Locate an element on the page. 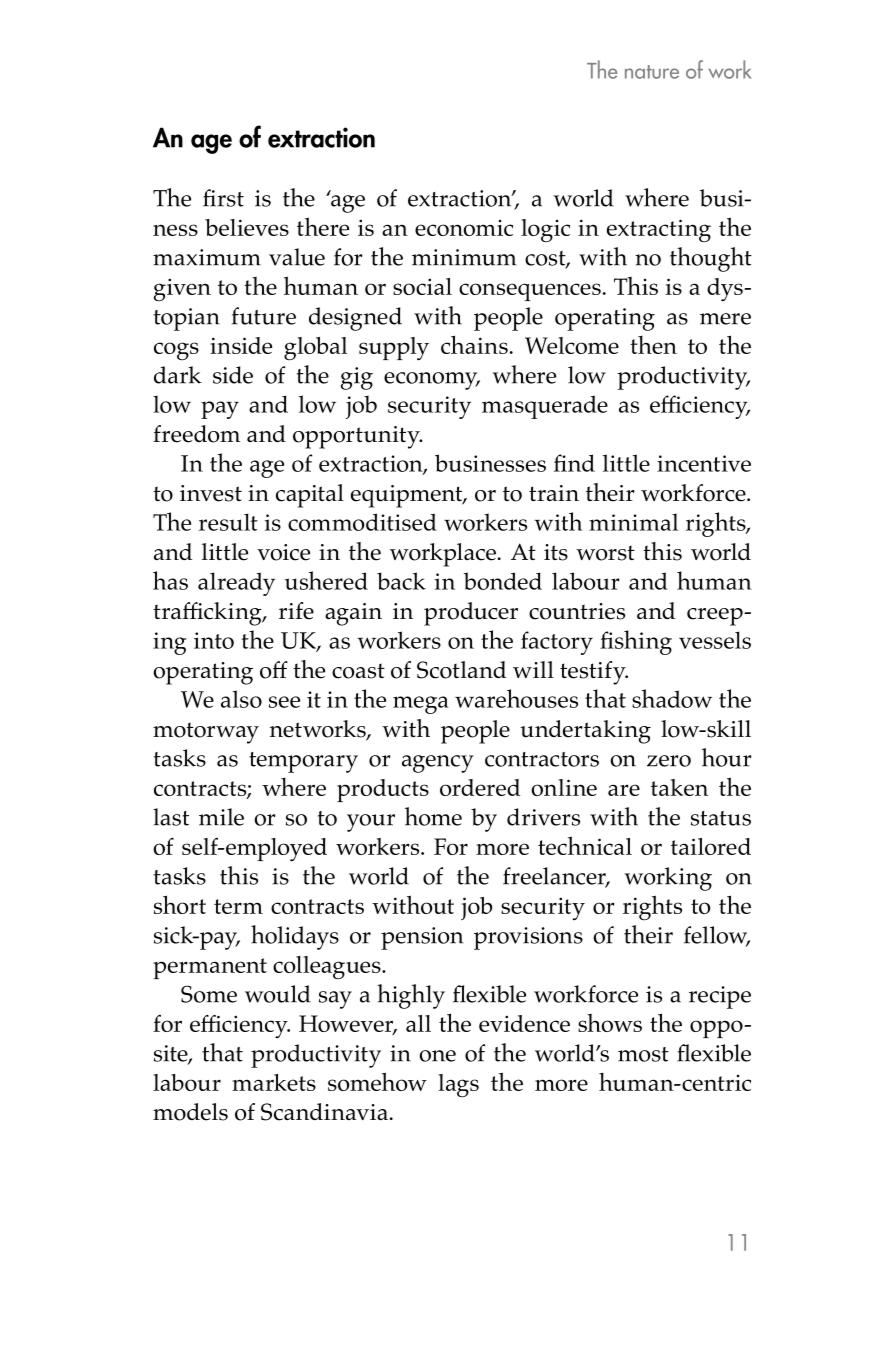 The height and width of the document is (1372, 891). nature is located at coordinates (652, 72).
